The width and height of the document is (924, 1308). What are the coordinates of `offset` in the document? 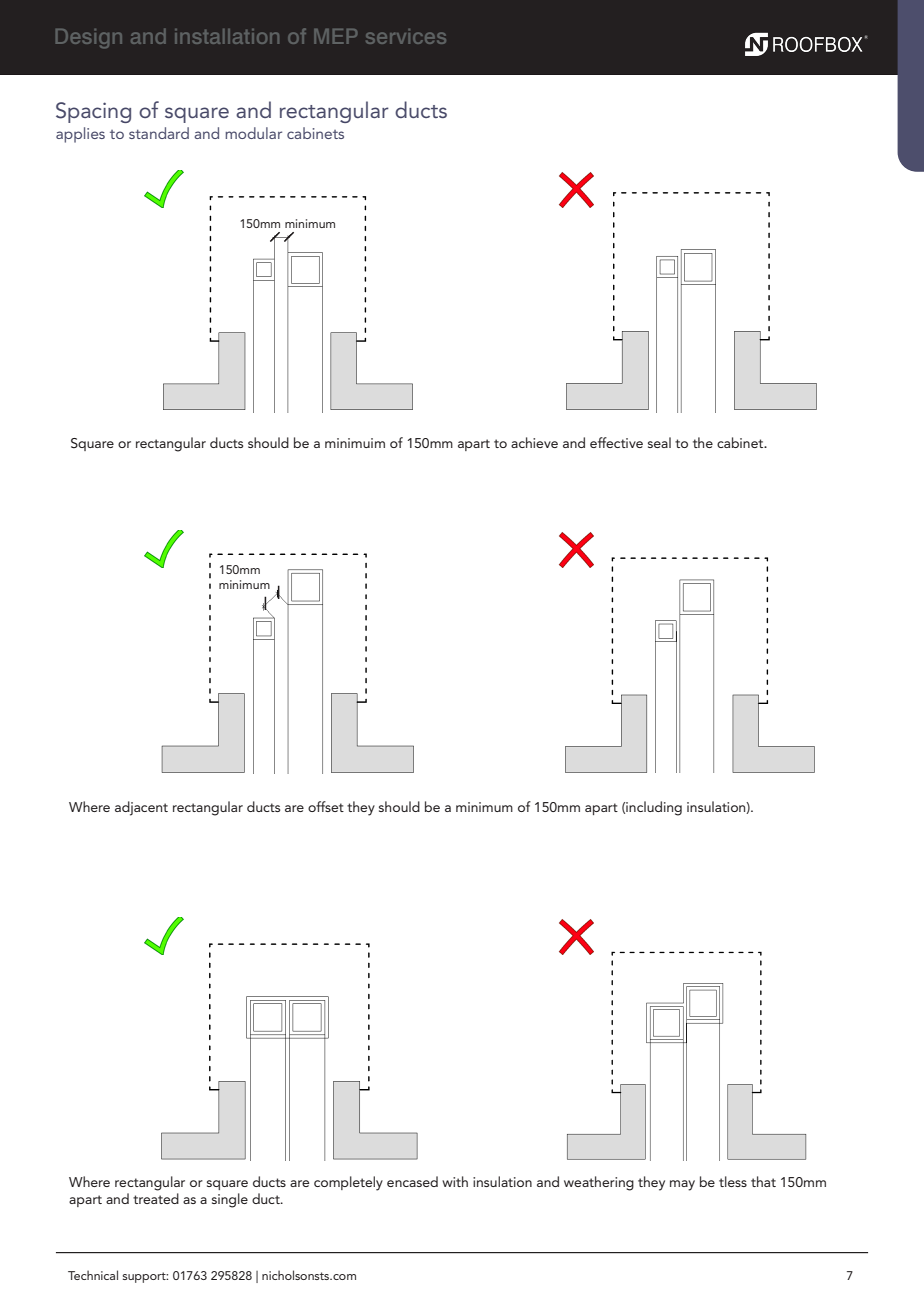 It's located at (326, 806).
